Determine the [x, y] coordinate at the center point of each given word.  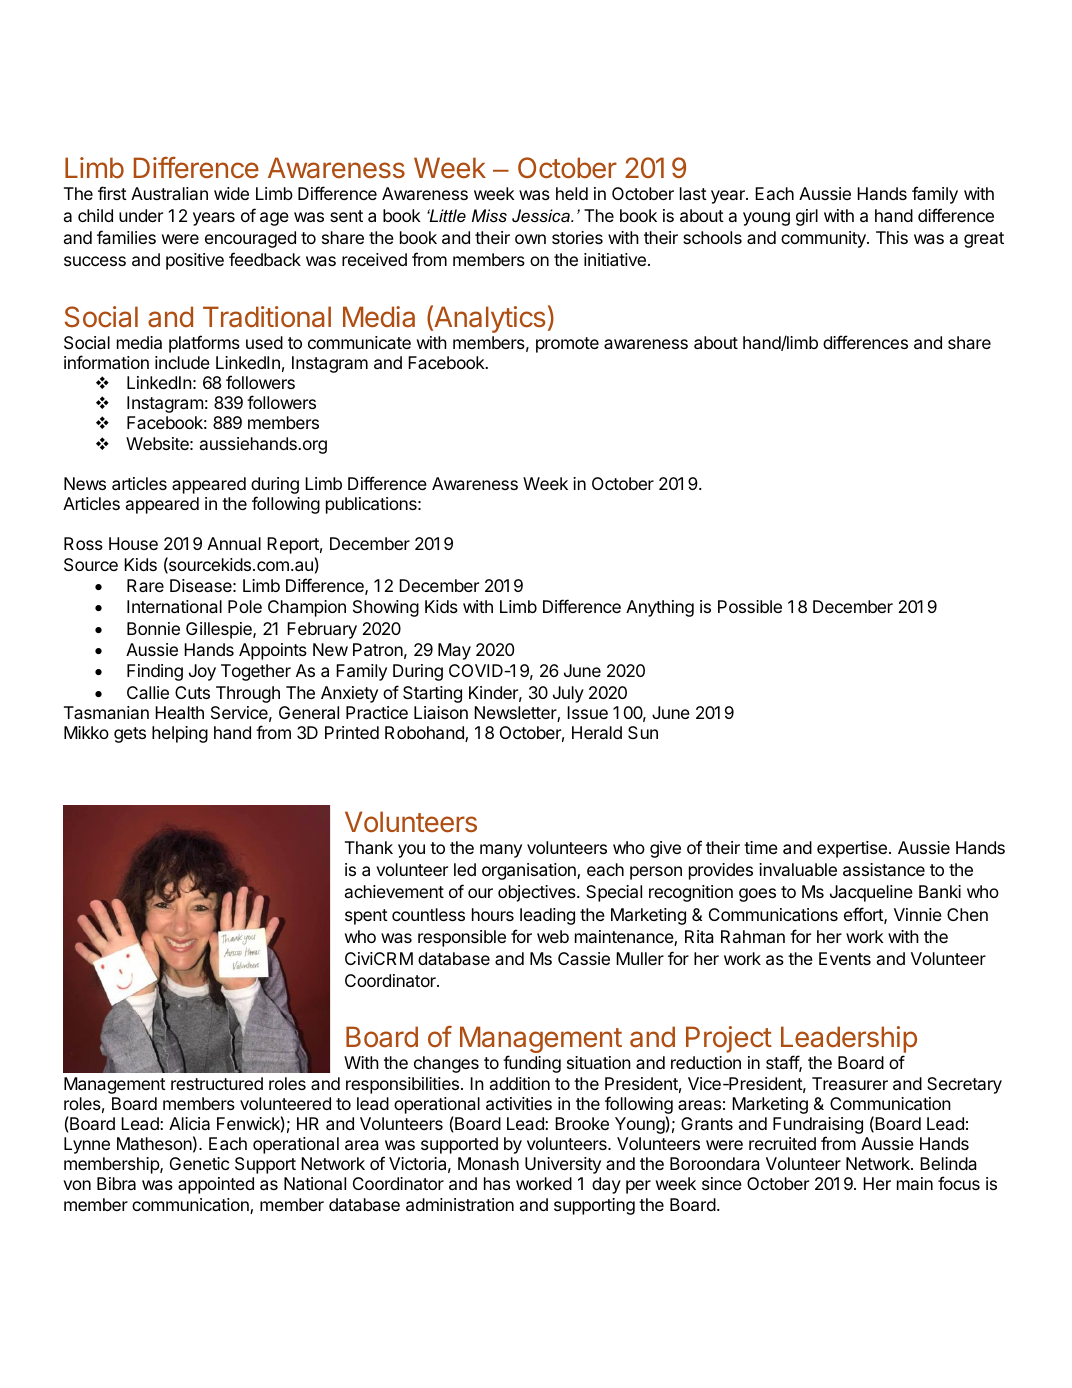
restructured [217, 1083]
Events [845, 958]
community [824, 239]
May [454, 651]
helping [180, 734]
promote [567, 345]
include [182, 362]
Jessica [542, 215]
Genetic [199, 1163]
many [501, 851]
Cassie [584, 958]
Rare [145, 585]
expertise [852, 849]
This [892, 237]
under [141, 215]
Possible [750, 606]
